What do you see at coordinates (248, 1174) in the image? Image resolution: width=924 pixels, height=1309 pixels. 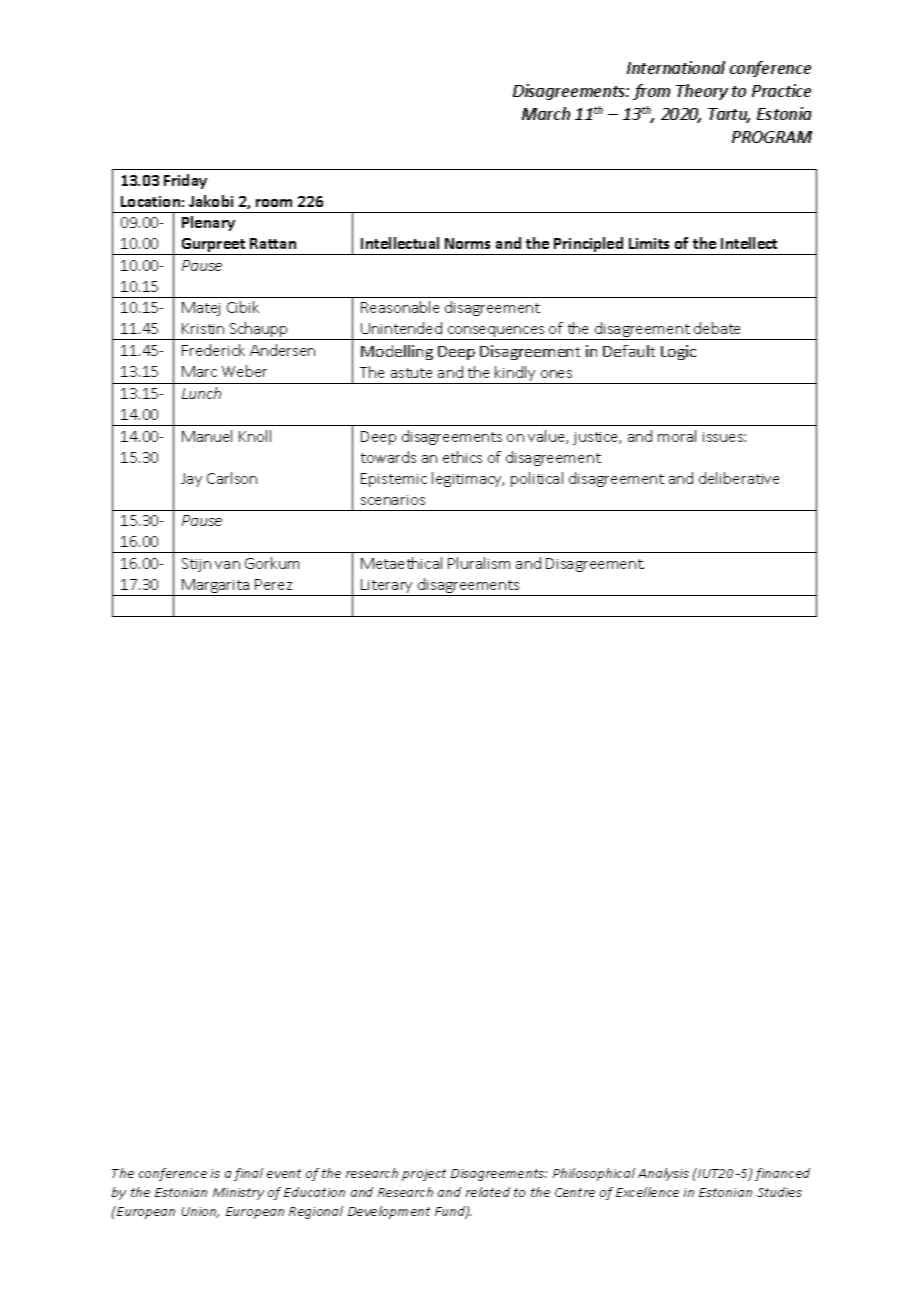 I see `final` at bounding box center [248, 1174].
